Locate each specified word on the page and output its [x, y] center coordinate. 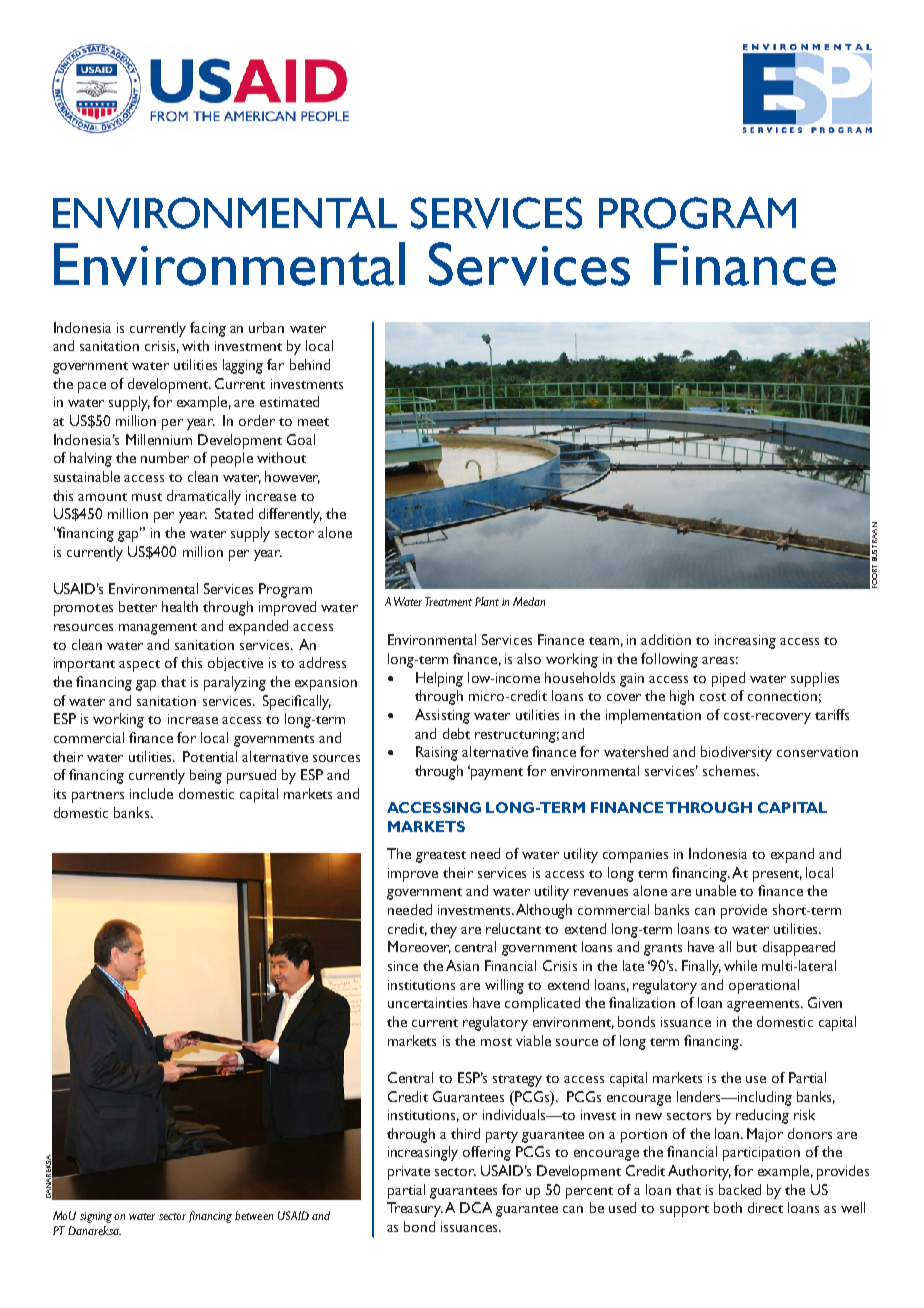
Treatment [448, 601]
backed [740, 1189]
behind [310, 364]
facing [208, 329]
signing [96, 1217]
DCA [476, 1207]
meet [313, 422]
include [151, 793]
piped [728, 679]
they [443, 930]
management [158, 629]
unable [716, 890]
